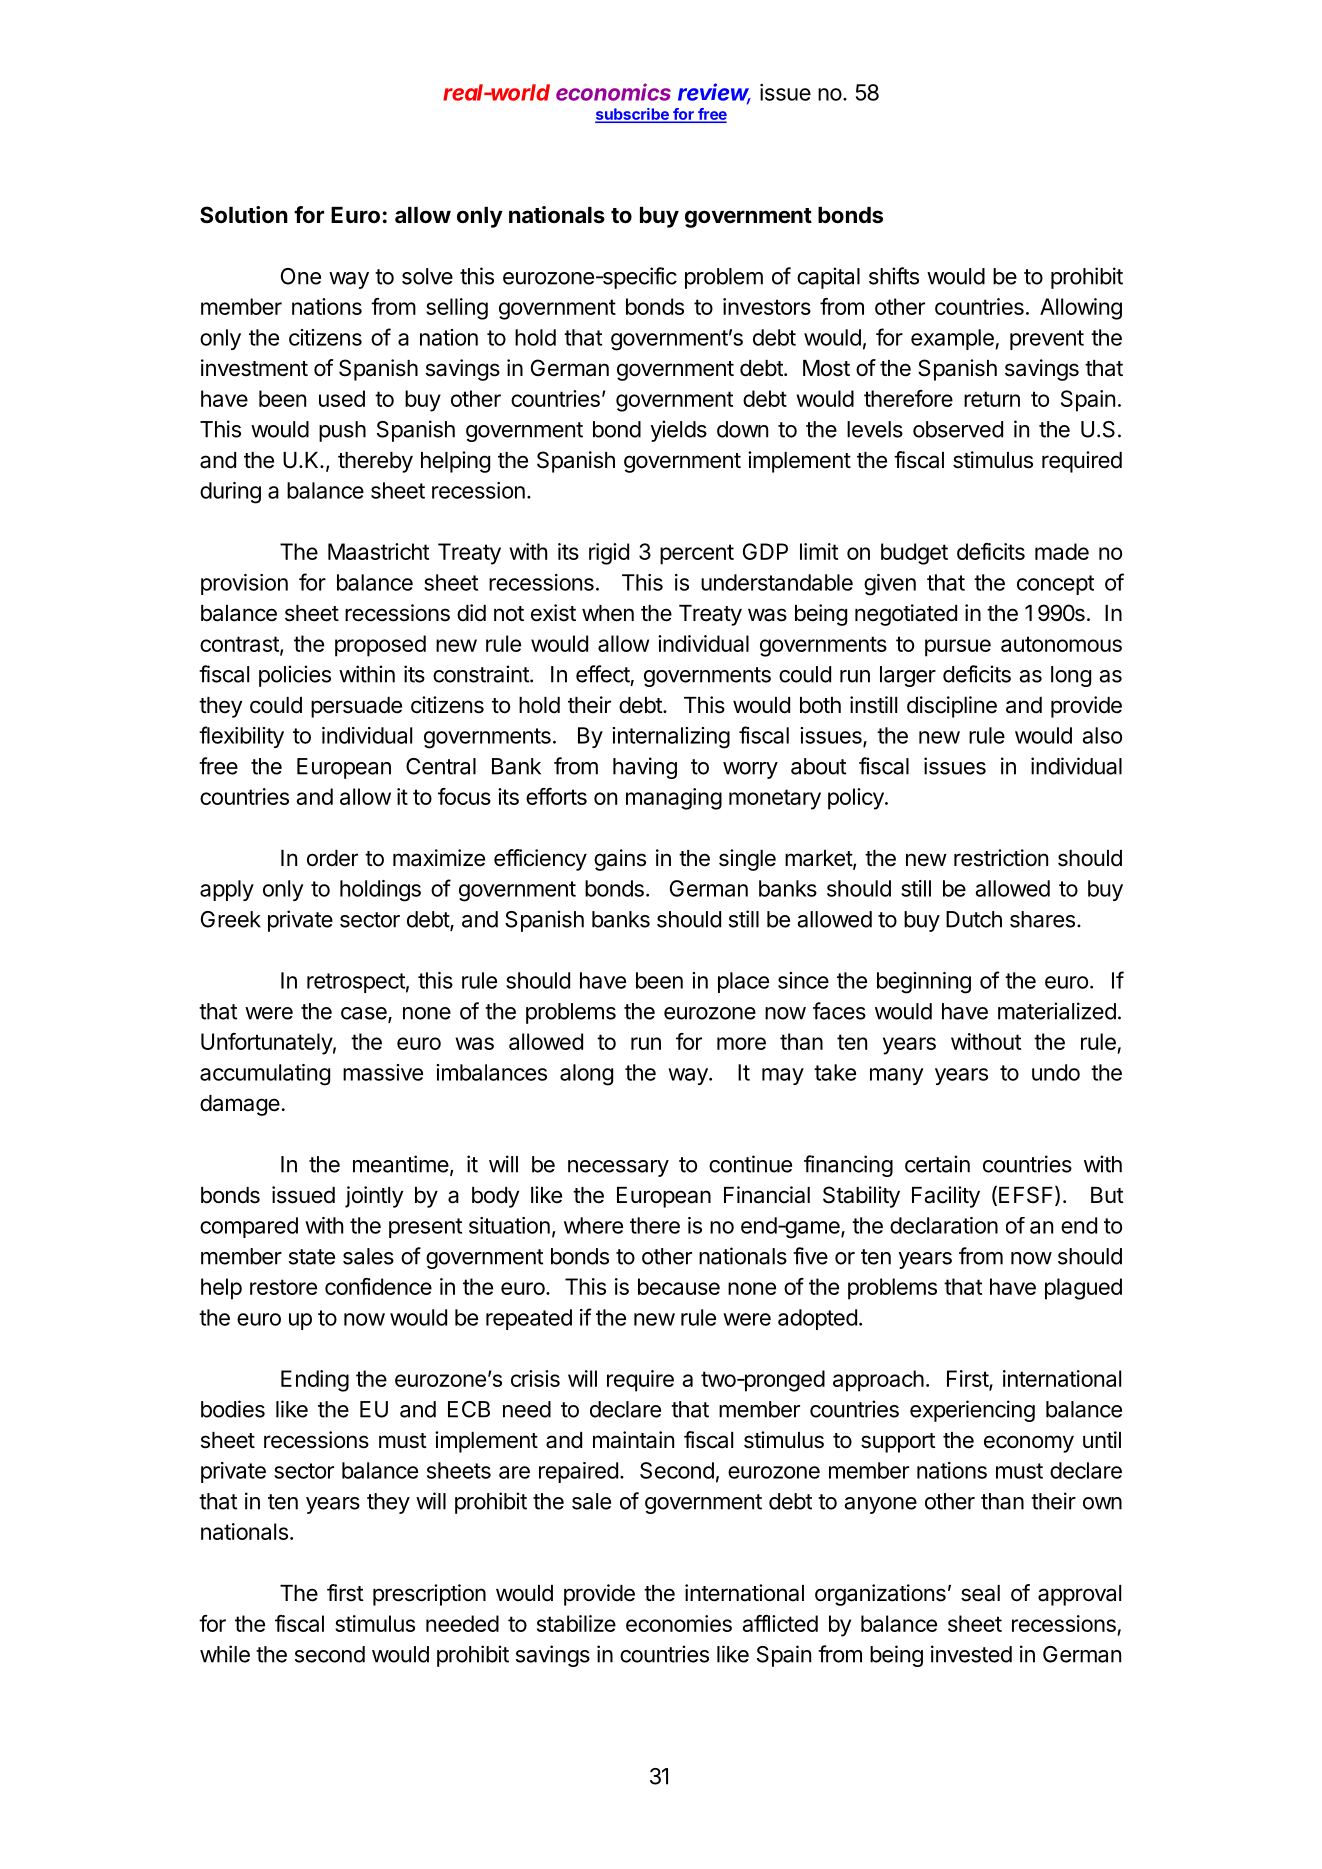  What do you see at coordinates (679, 1623) in the screenshot?
I see `economies` at bounding box center [679, 1623].
